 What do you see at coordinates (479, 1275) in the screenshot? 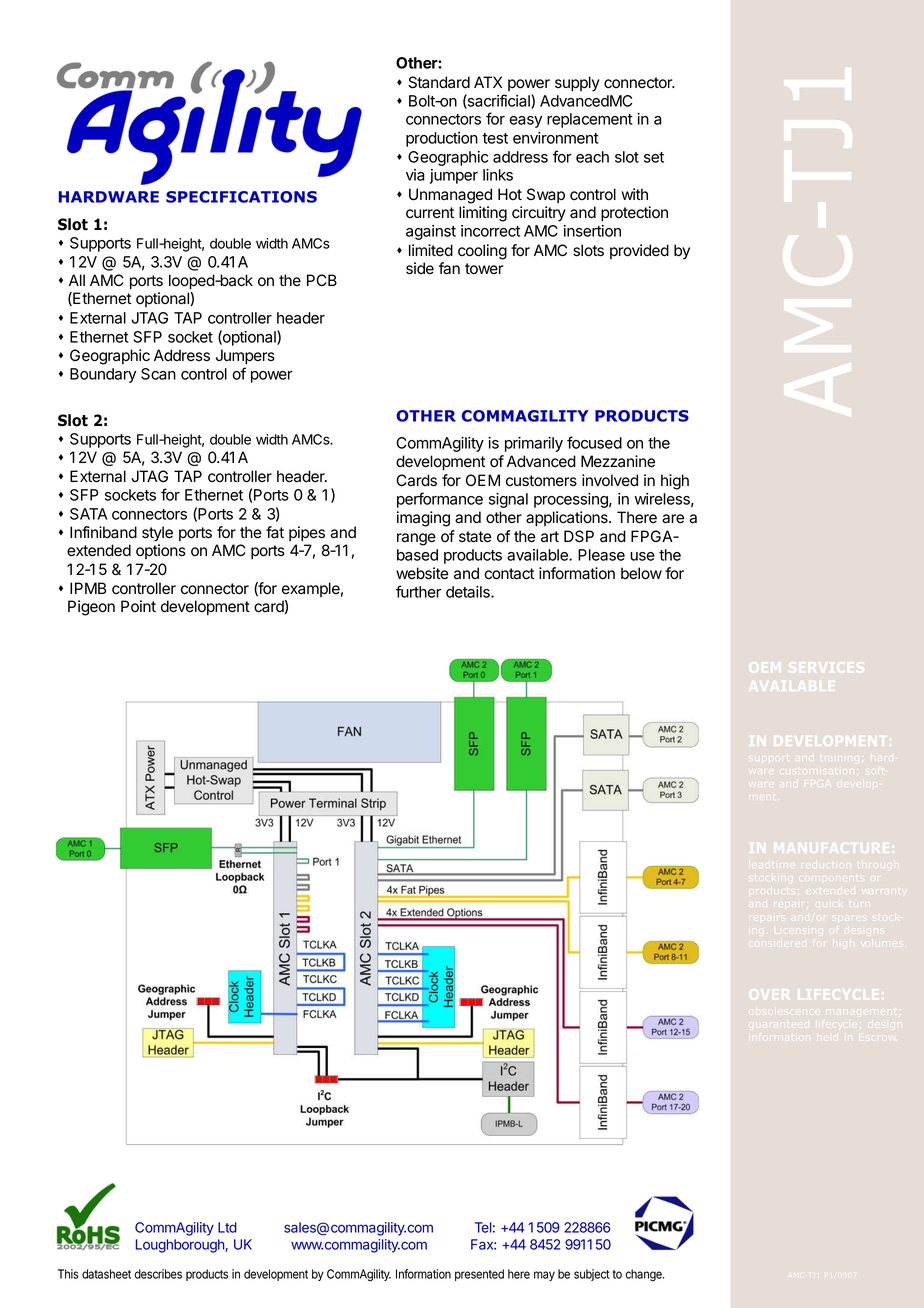
I see `presented` at bounding box center [479, 1275].
